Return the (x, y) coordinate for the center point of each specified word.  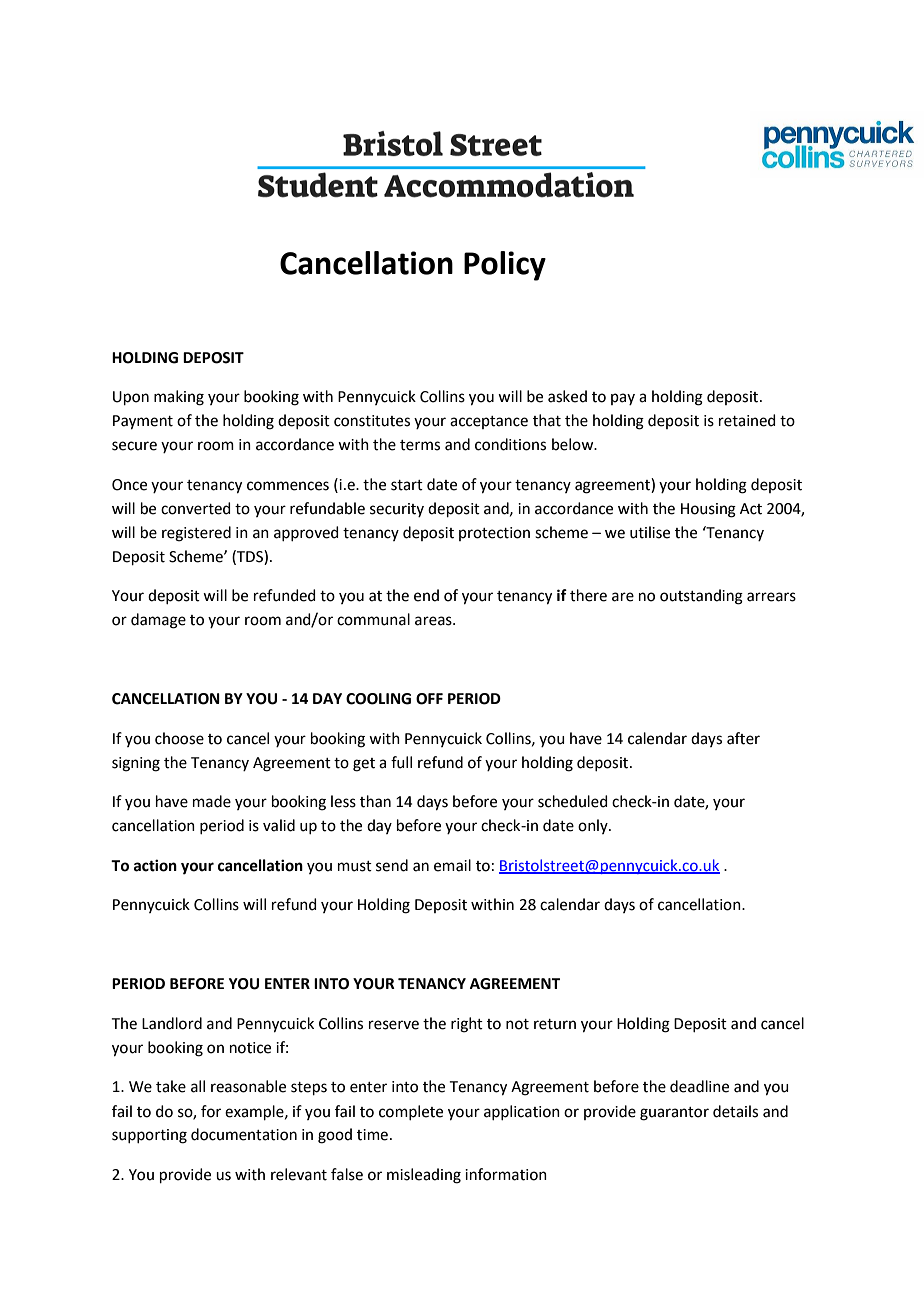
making (179, 398)
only (594, 826)
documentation (244, 1134)
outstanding (701, 597)
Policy (505, 266)
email (452, 865)
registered (196, 534)
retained (747, 420)
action (155, 865)
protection (494, 534)
